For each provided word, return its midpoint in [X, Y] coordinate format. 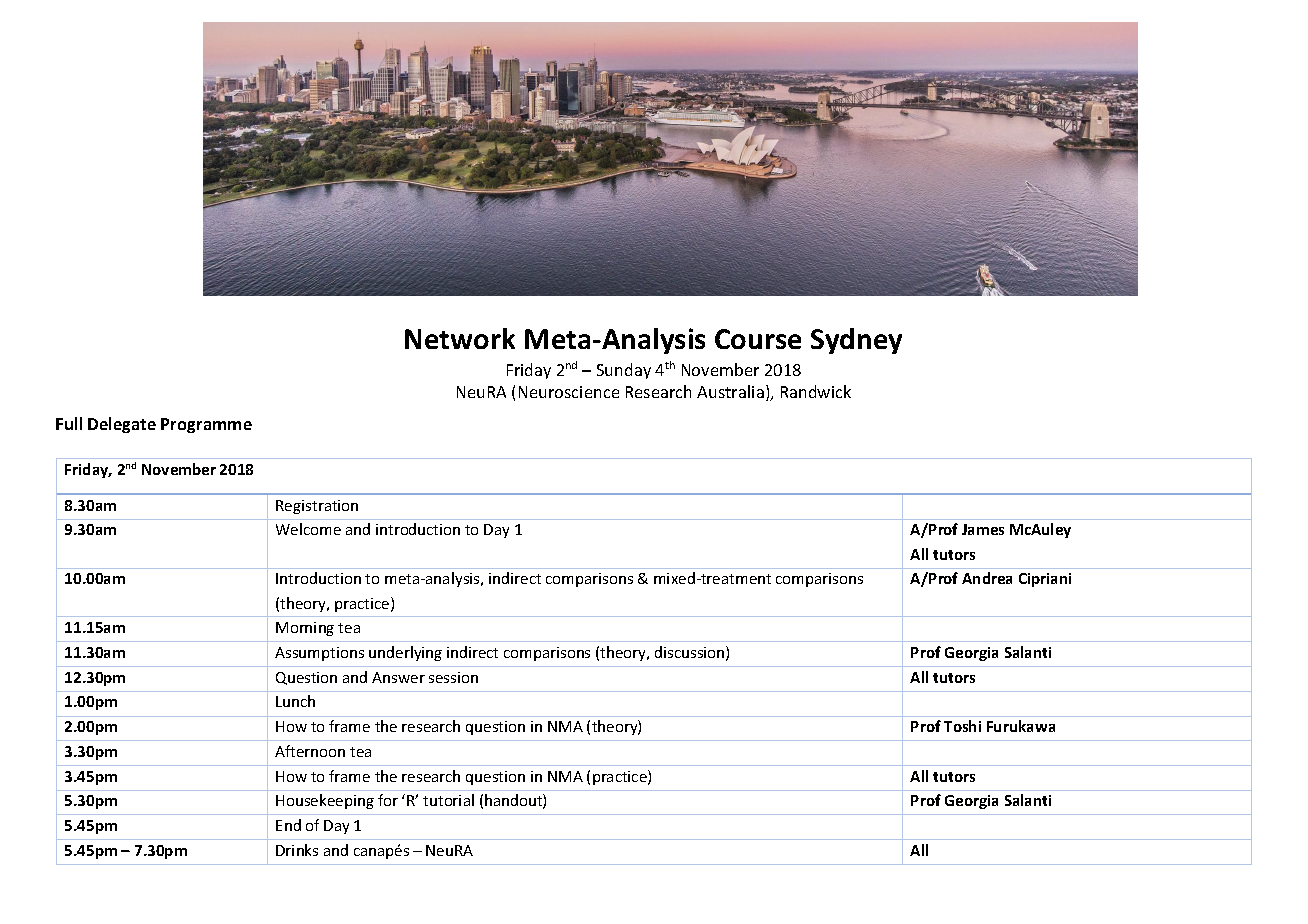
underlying [405, 653]
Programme [206, 425]
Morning [305, 629]
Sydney [856, 341]
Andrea [987, 578]
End [288, 825]
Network [460, 338]
